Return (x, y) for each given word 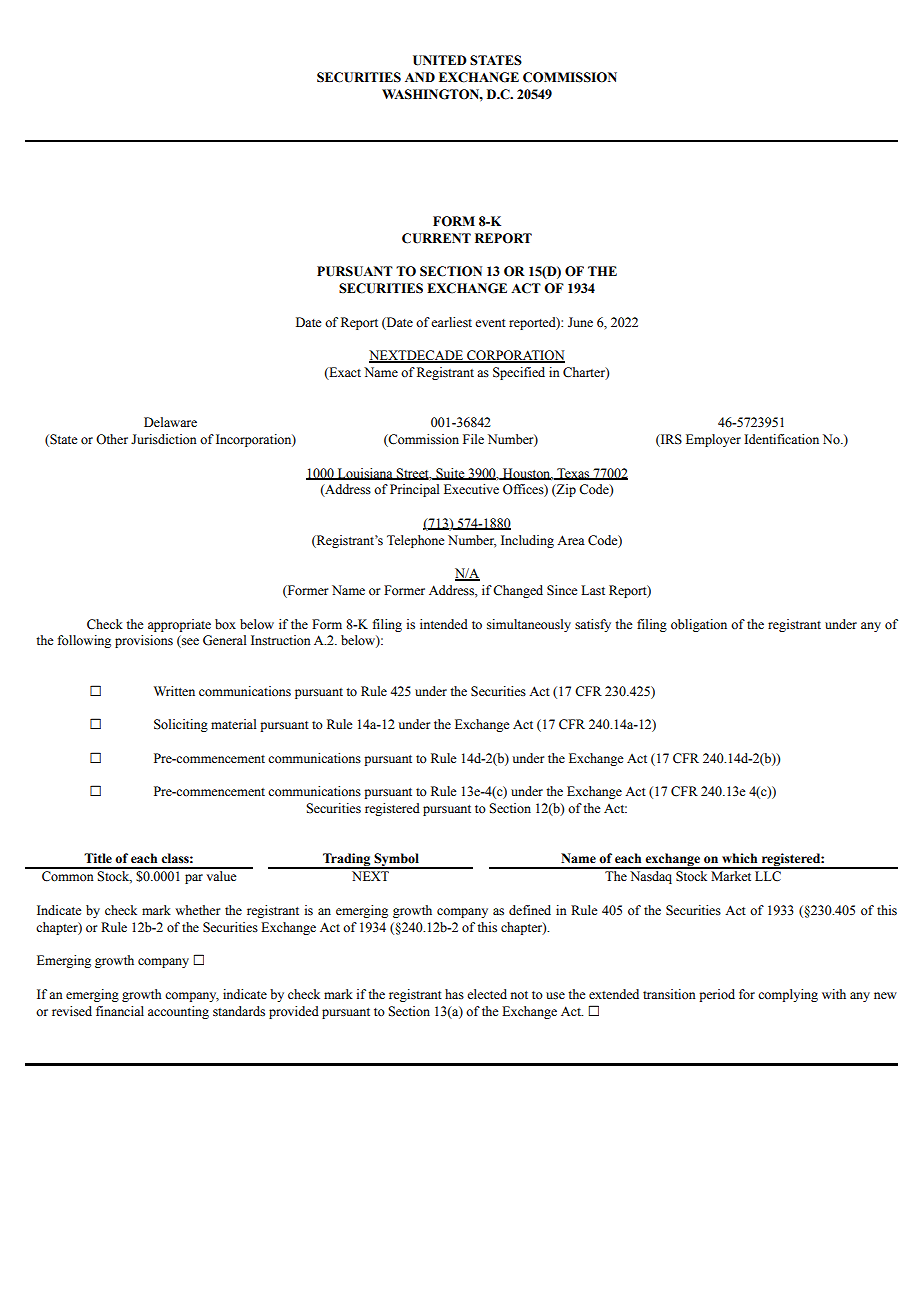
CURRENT (436, 238)
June (580, 322)
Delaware (170, 422)
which (739, 858)
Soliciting (181, 725)
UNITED (440, 60)
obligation (699, 625)
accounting (178, 1012)
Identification (781, 439)
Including (527, 541)
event (490, 323)
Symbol (396, 861)
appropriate (179, 625)
